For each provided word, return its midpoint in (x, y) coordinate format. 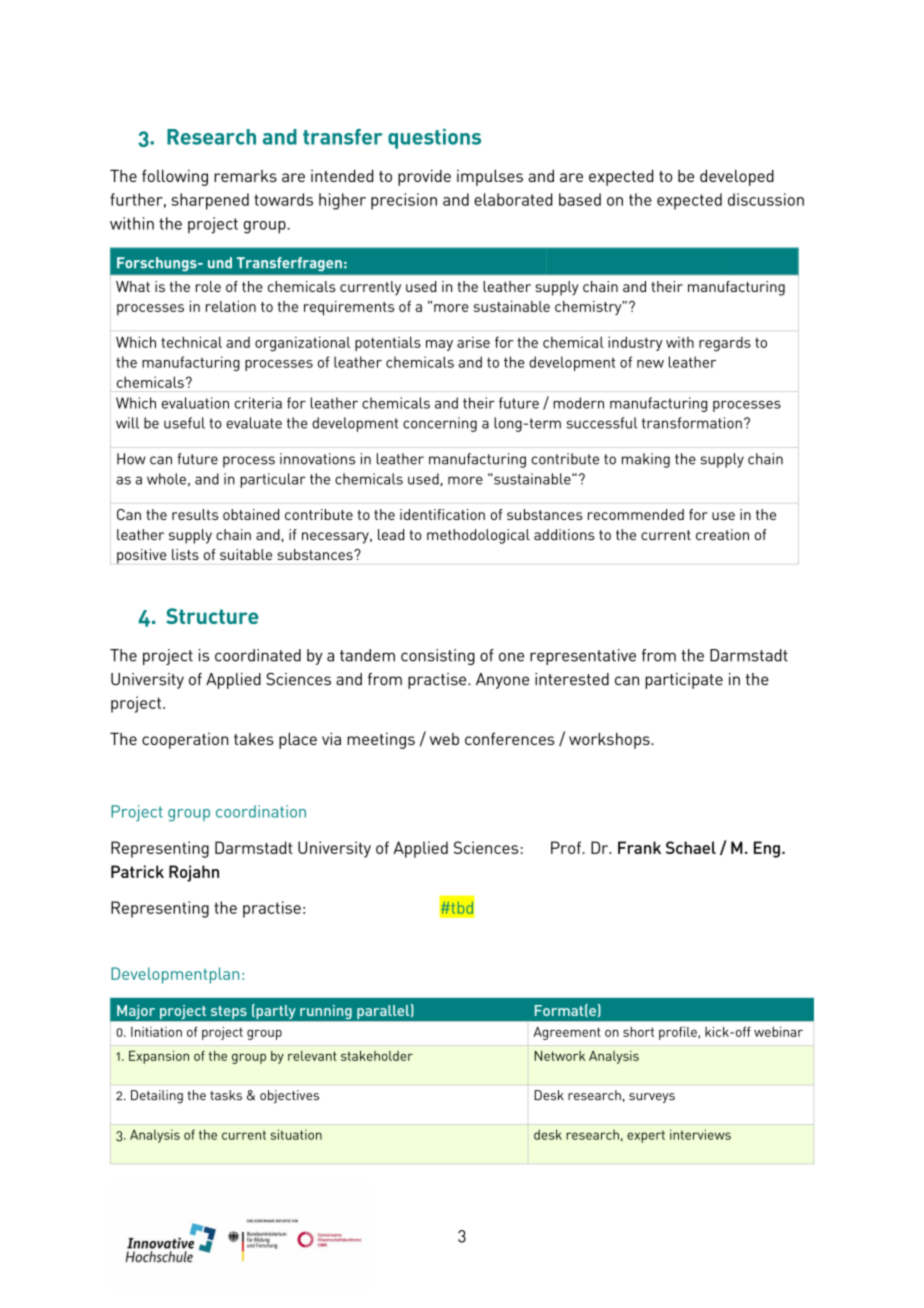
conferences (510, 738)
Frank (639, 847)
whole (166, 479)
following (175, 177)
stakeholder (377, 1056)
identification (442, 514)
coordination (261, 811)
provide (424, 177)
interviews (700, 1134)
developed (737, 177)
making (646, 460)
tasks (226, 1095)
